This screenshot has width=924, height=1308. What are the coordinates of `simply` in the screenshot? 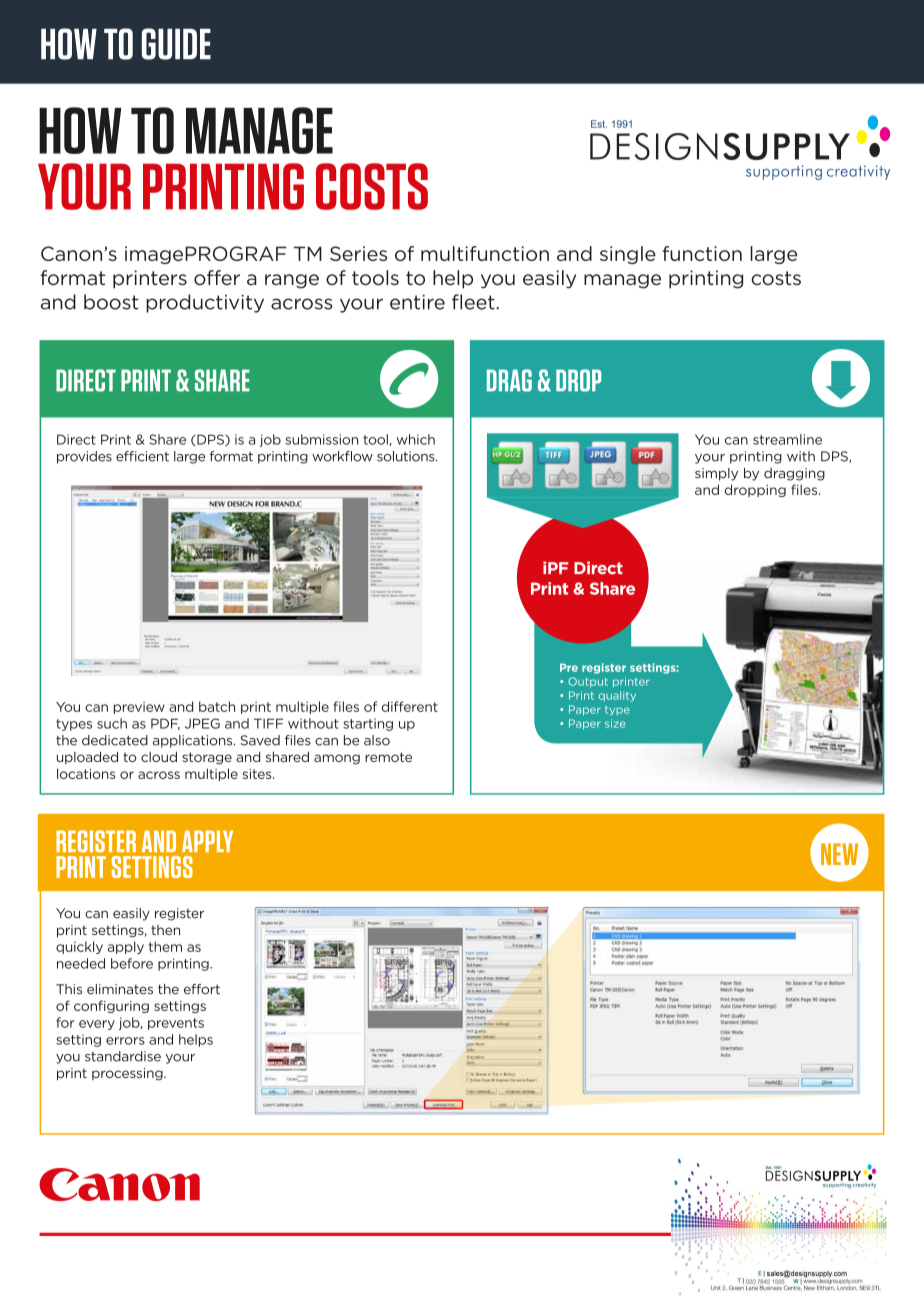 It's located at (716, 474).
